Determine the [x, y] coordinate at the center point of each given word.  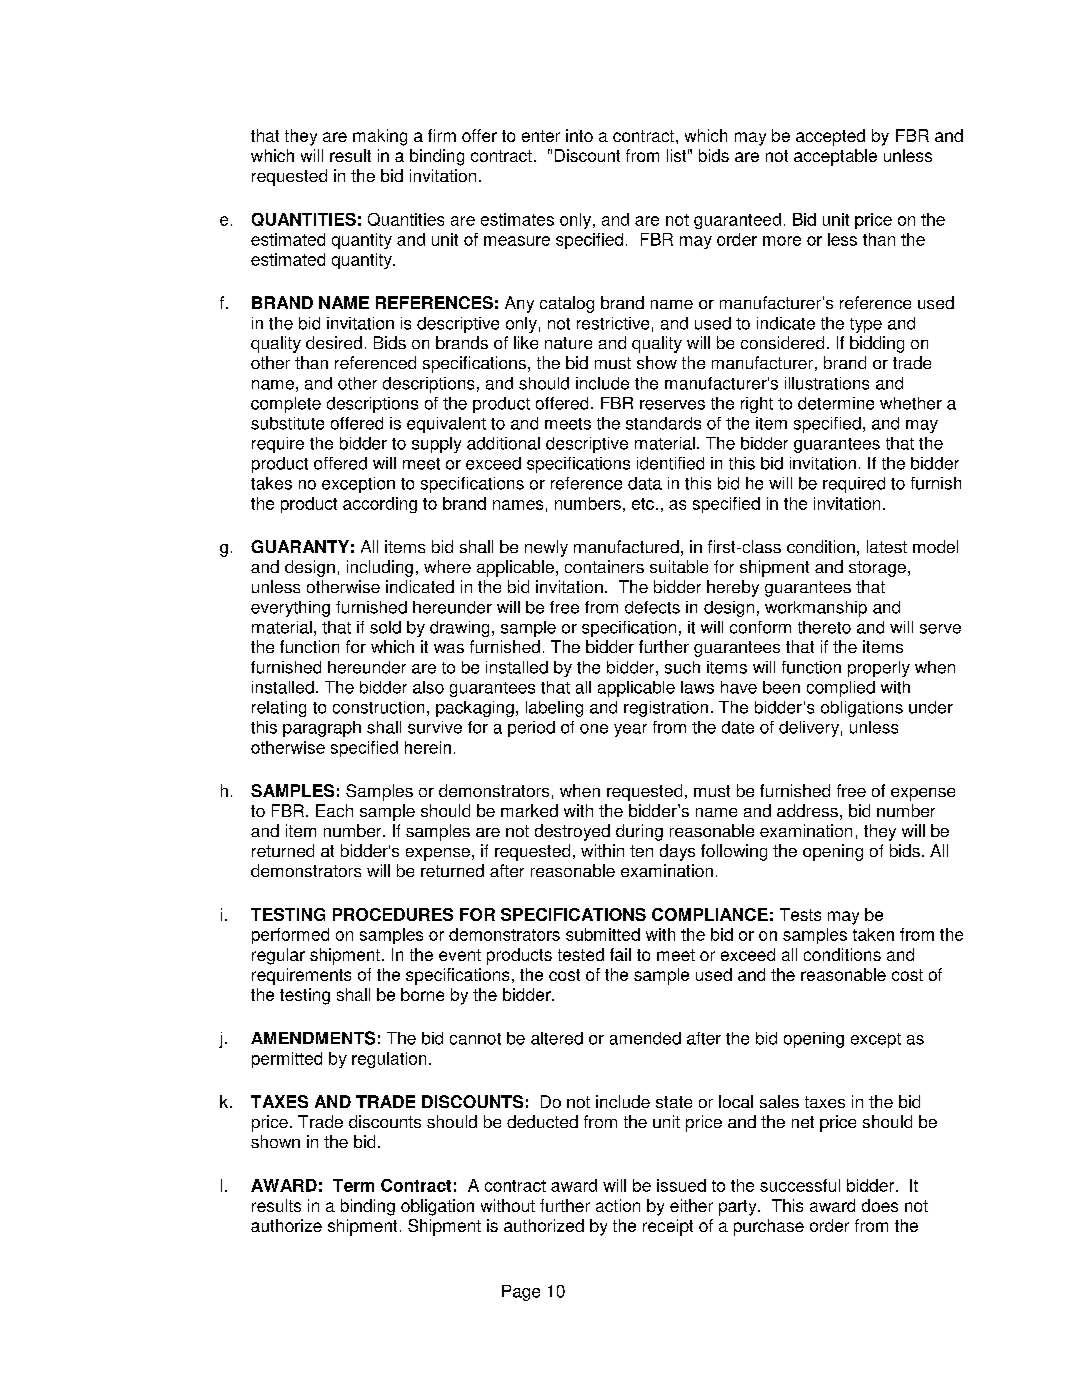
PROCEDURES [393, 914]
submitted [603, 934]
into [579, 135]
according [380, 505]
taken [873, 934]
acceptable [835, 157]
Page [521, 1293]
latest [887, 546]
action [618, 1205]
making [380, 137]
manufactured [626, 546]
